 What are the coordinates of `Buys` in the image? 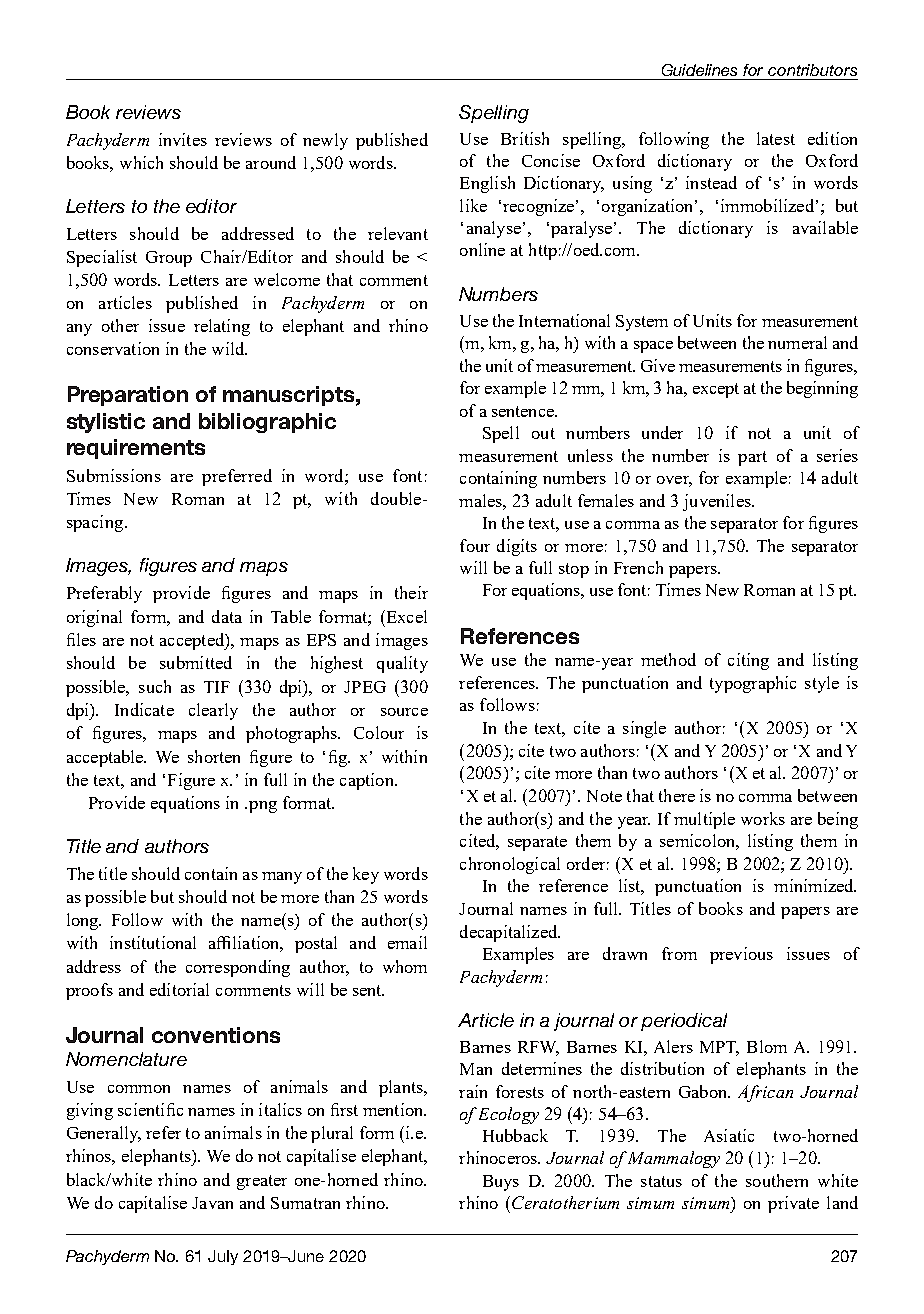 It's located at (501, 1183).
